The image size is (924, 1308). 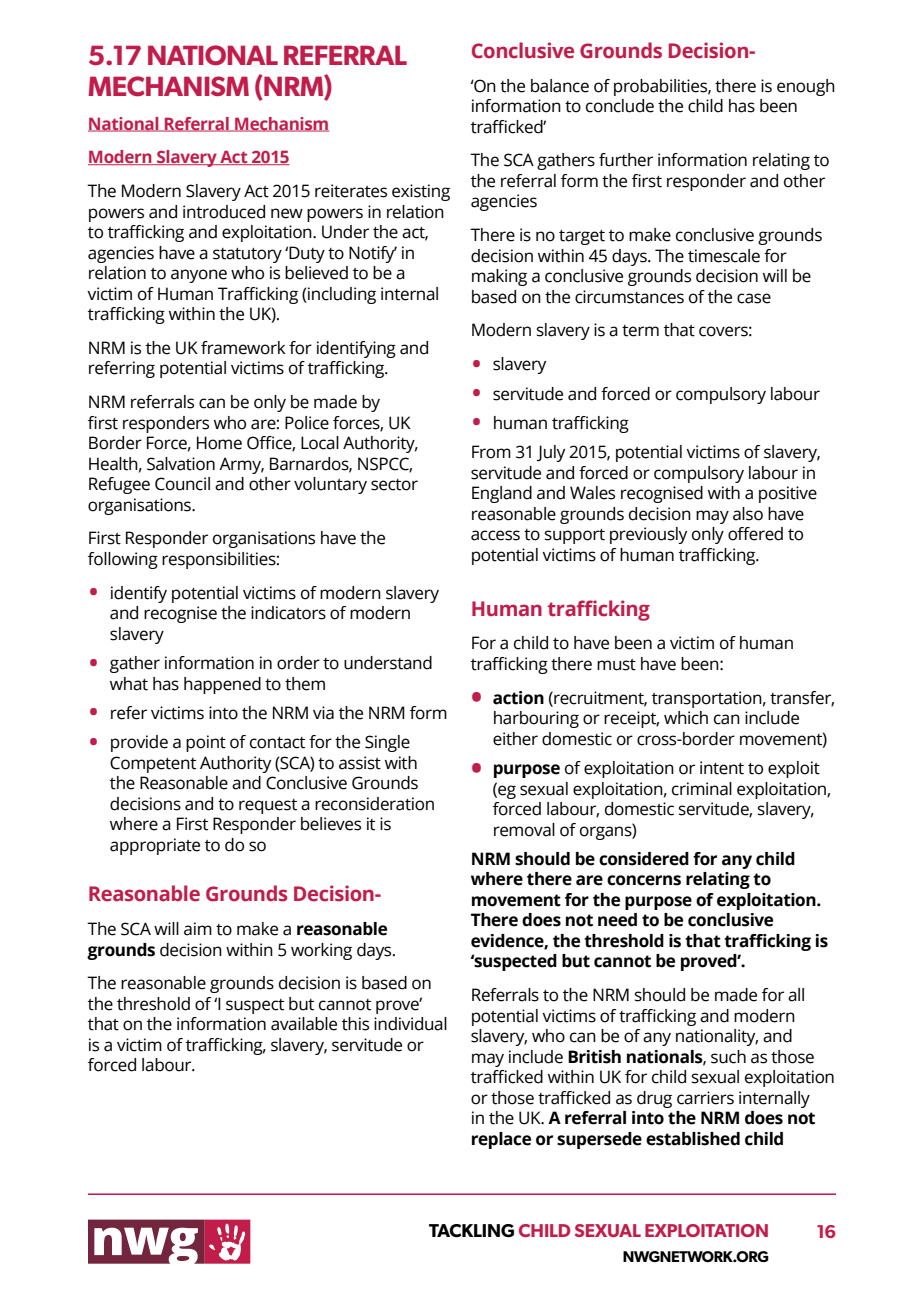 I want to click on happened, so click(x=222, y=685).
